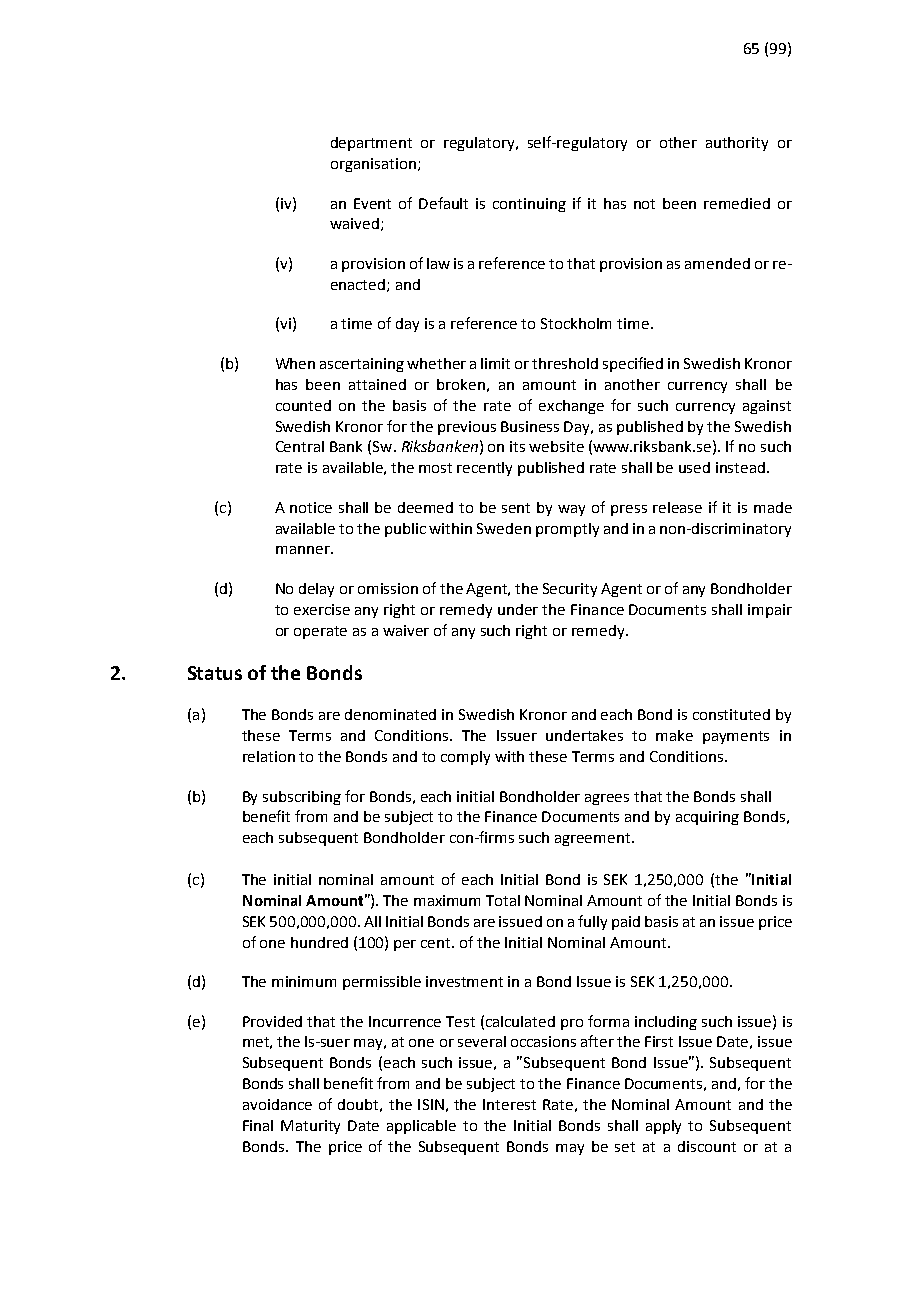 The image size is (924, 1308). I want to click on continuing, so click(529, 205).
